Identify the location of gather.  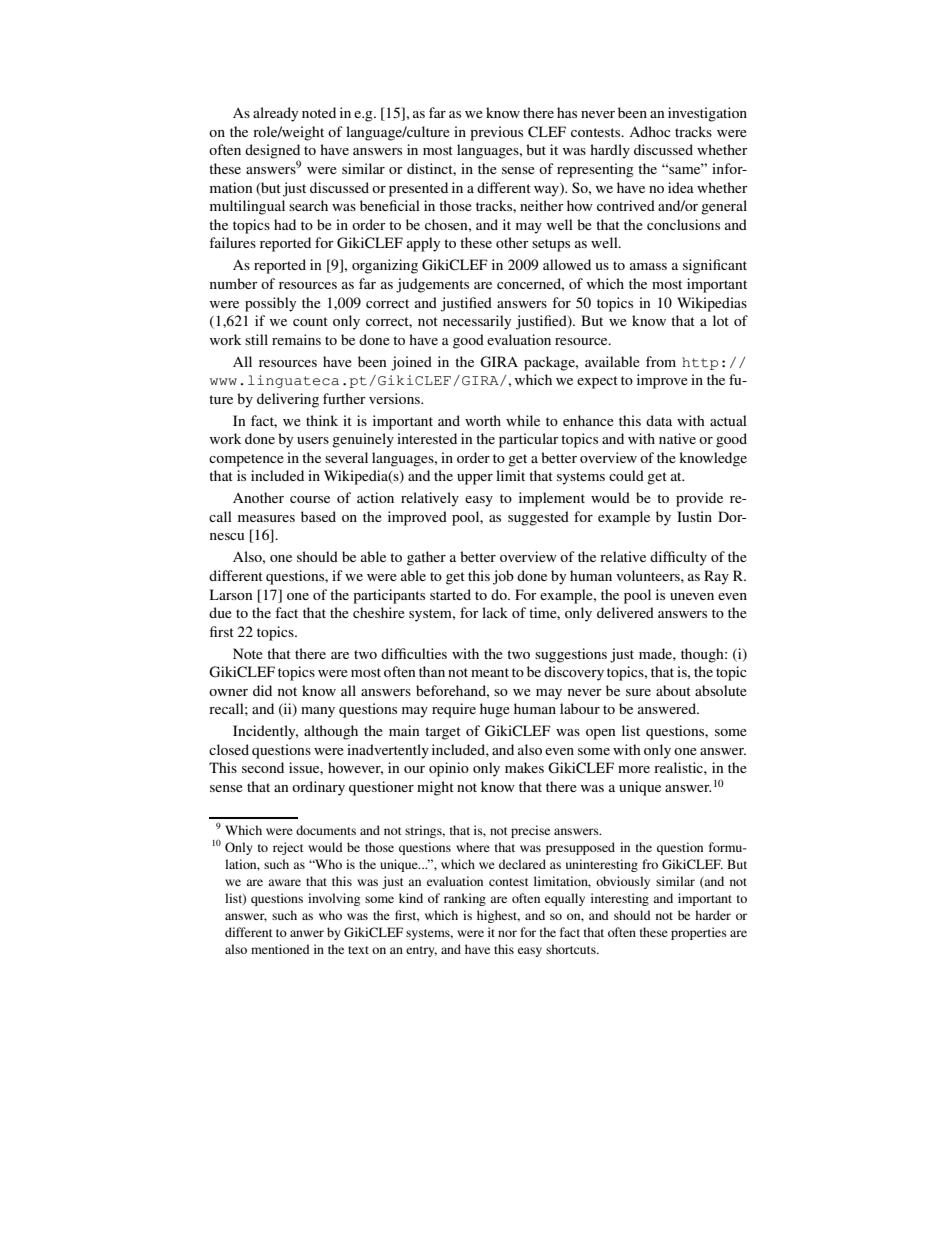
(426, 558).
